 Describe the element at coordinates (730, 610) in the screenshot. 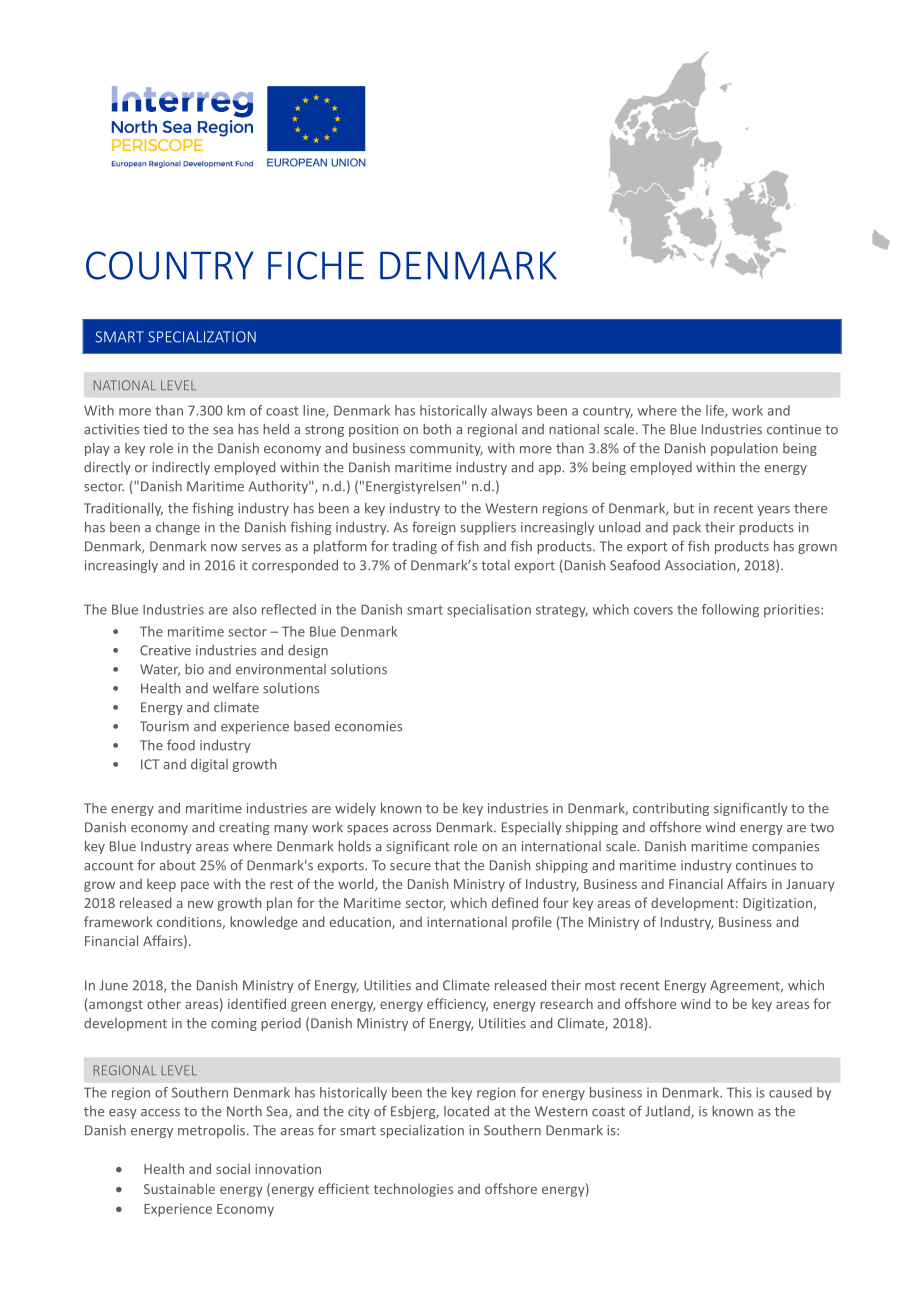

I see `following` at that location.
